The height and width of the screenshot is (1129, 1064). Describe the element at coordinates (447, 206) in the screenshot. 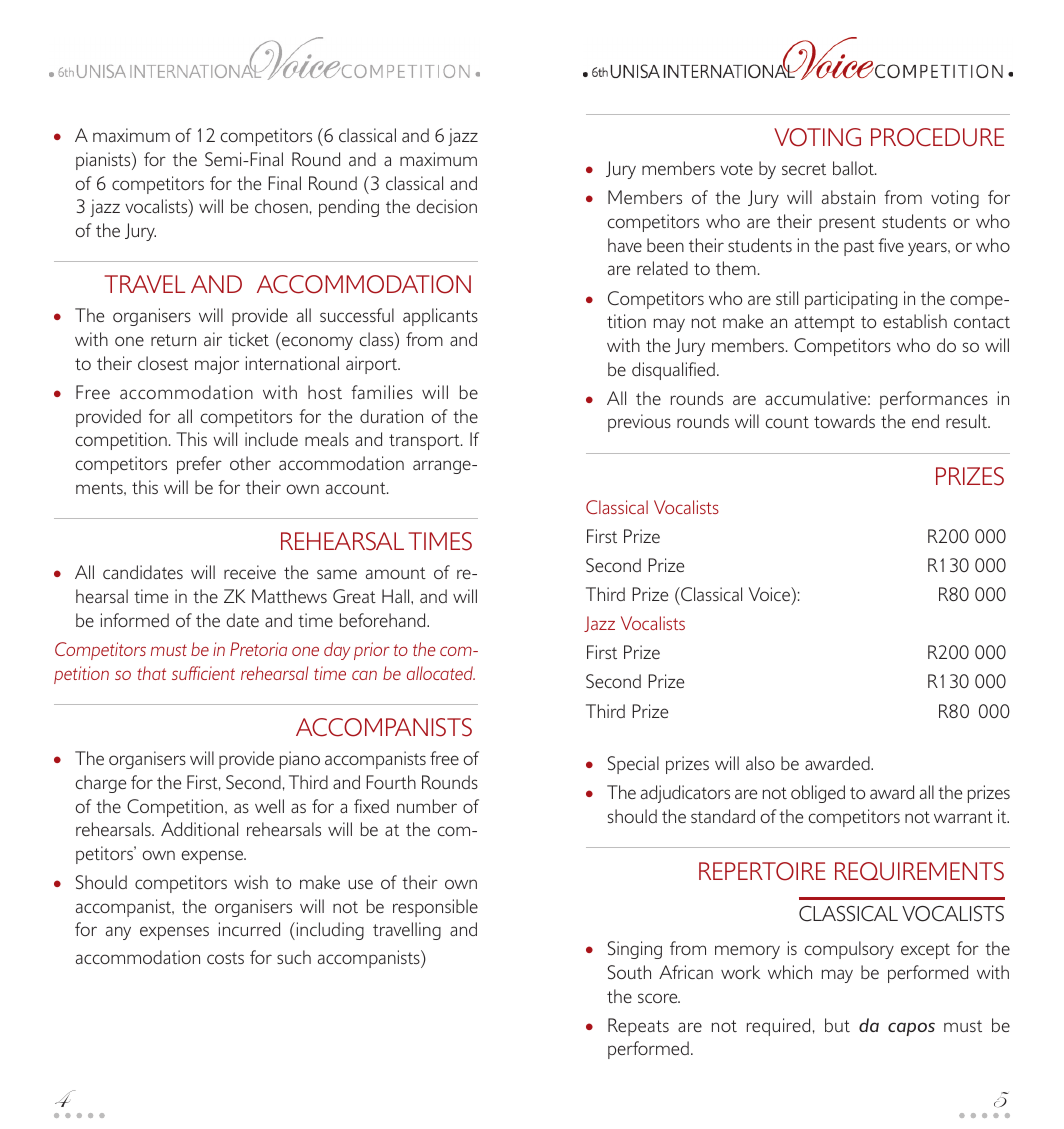

I see `decision` at that location.
